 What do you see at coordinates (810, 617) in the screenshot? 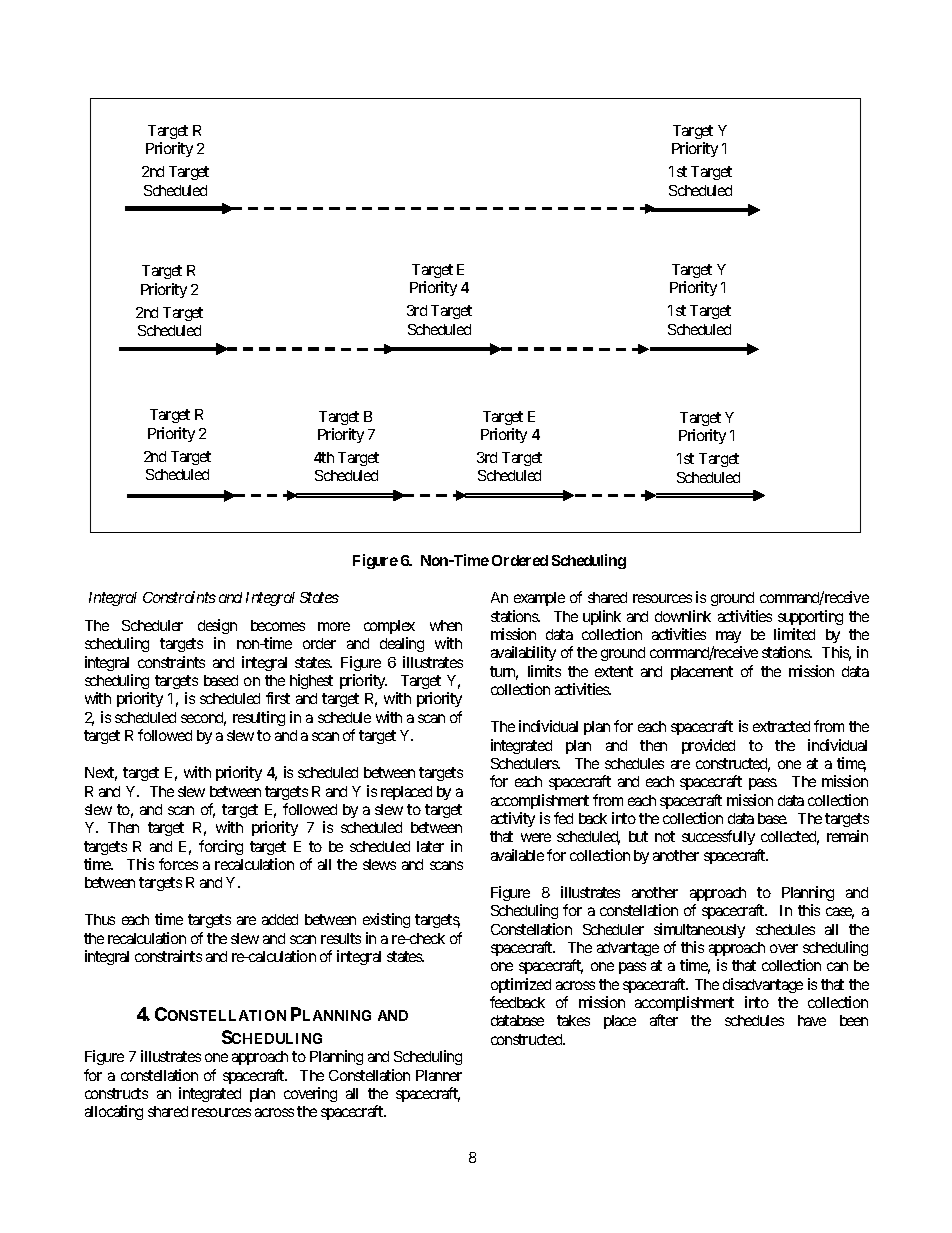
I see `supporting` at bounding box center [810, 617].
